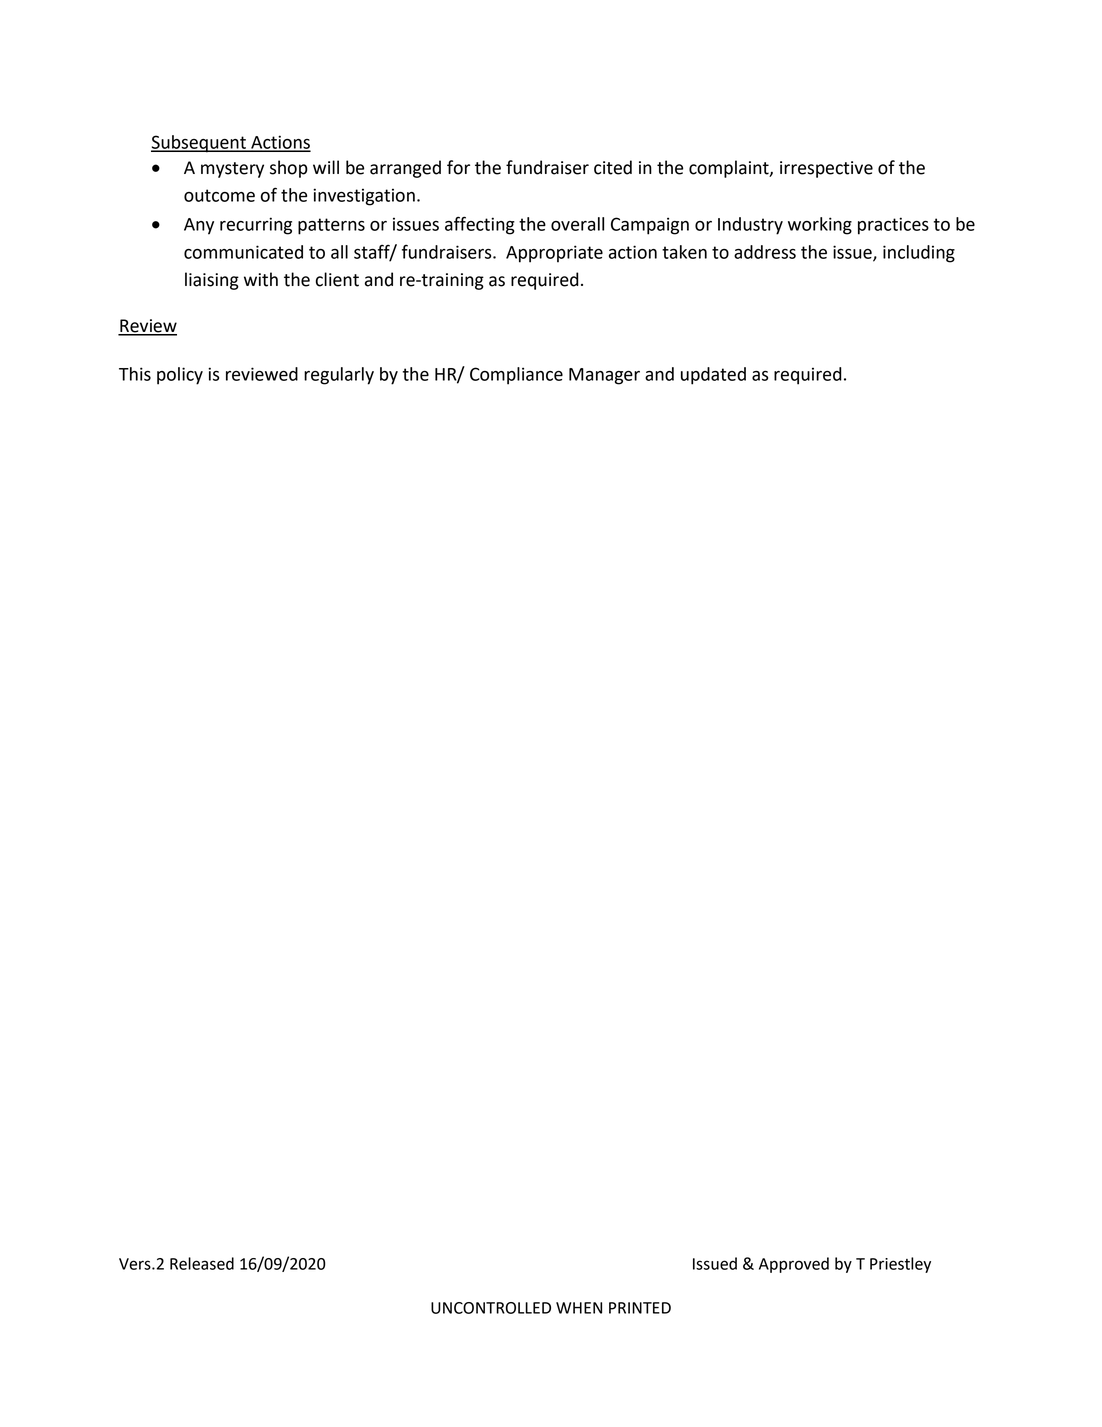  Describe the element at coordinates (135, 374) in the screenshot. I see `This` at that location.
